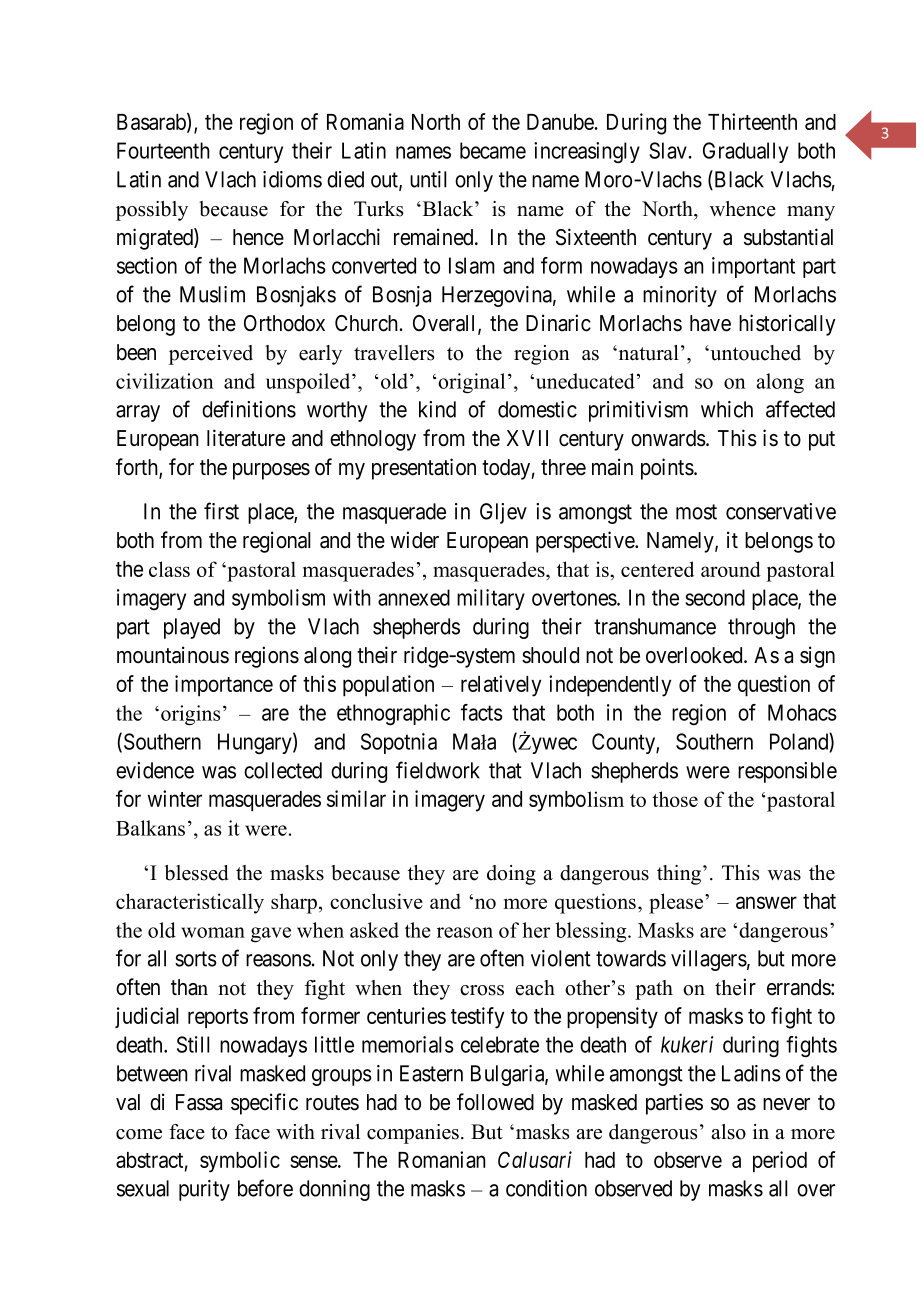 Image resolution: width=924 pixels, height=1308 pixels. I want to click on class, so click(169, 569).
